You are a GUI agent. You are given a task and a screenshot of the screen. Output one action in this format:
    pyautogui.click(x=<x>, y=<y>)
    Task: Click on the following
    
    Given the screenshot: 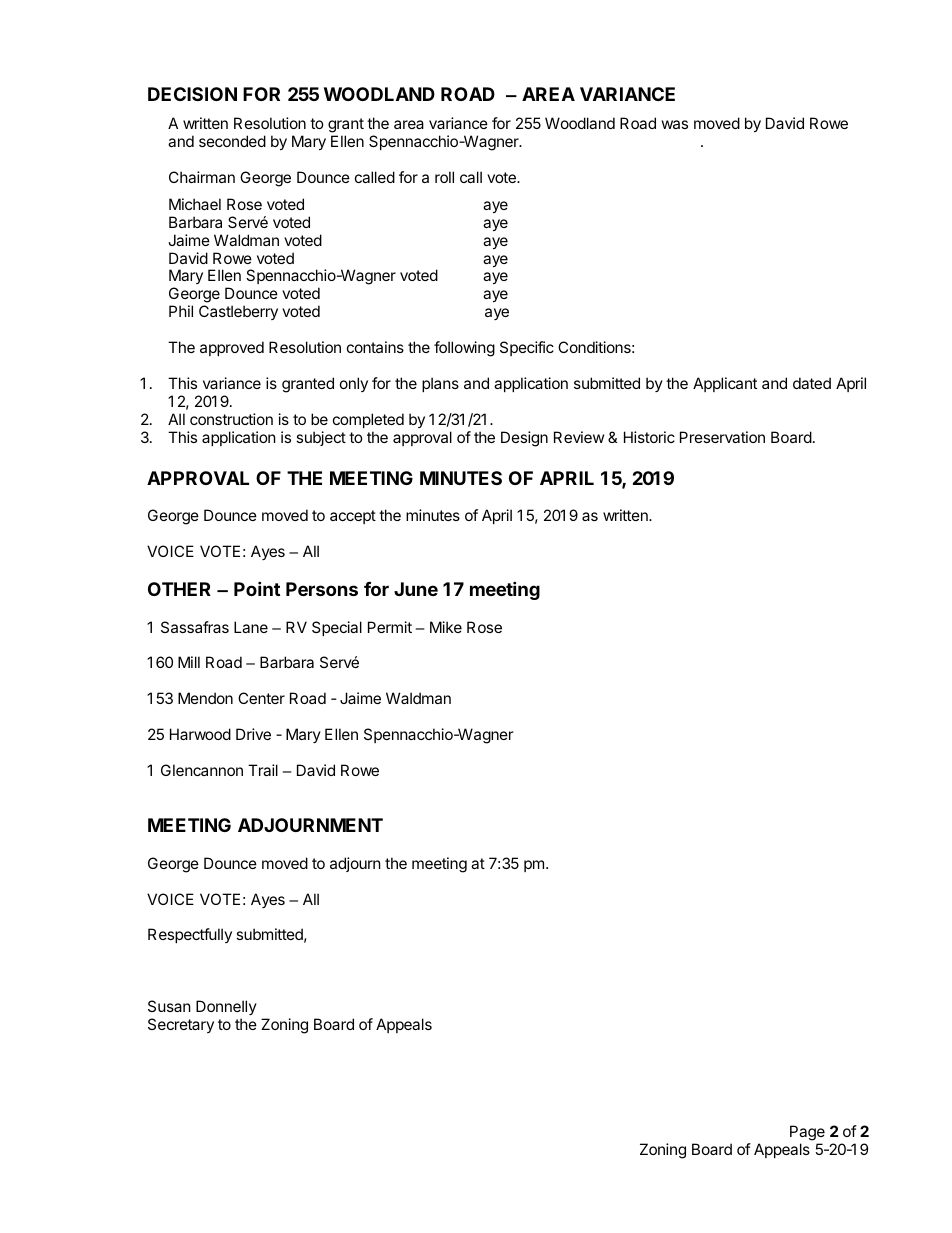 What is the action you would take?
    pyautogui.click(x=464, y=349)
